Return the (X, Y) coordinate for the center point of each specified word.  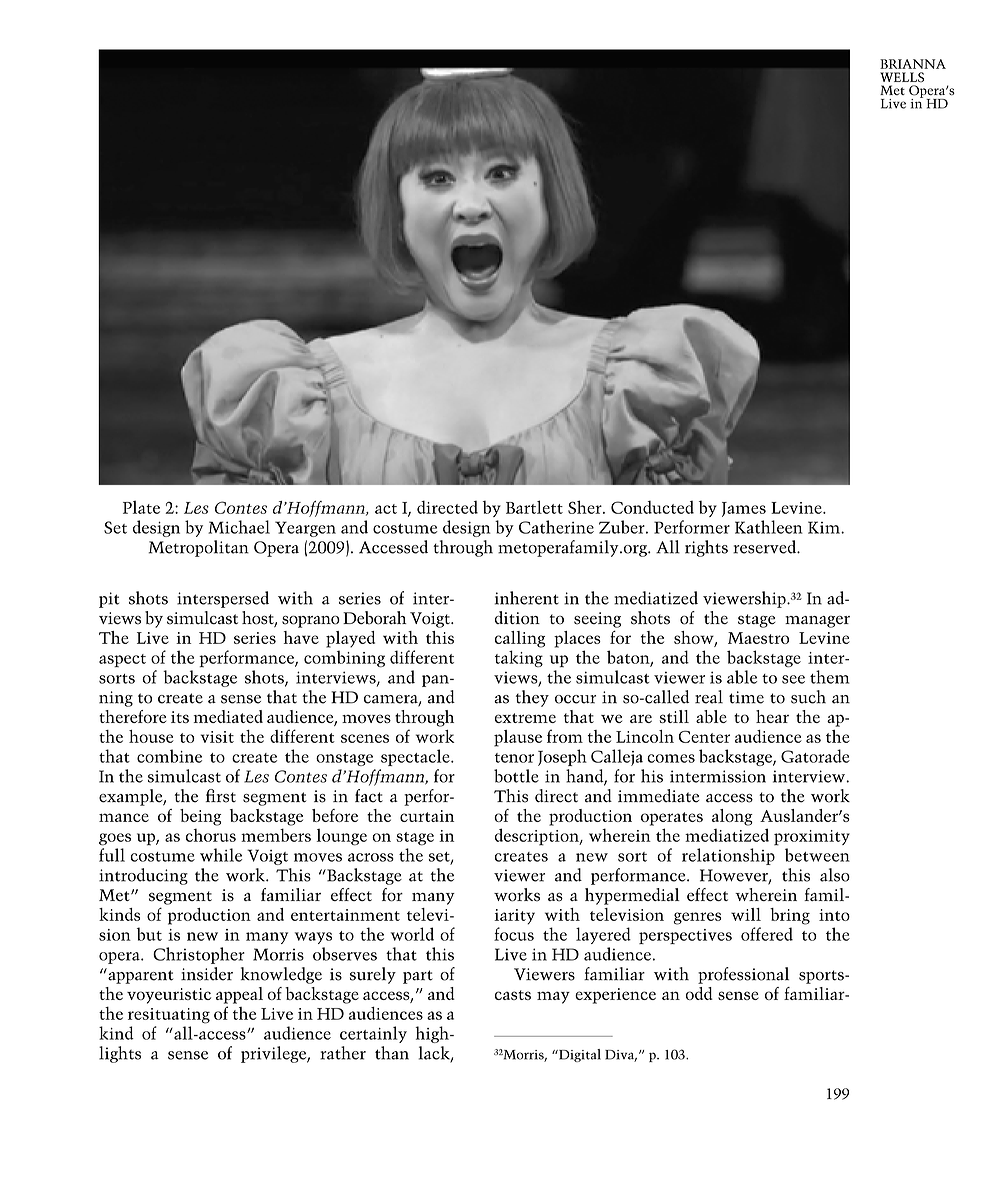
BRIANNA (913, 64)
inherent (527, 598)
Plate (141, 507)
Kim (825, 527)
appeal (239, 995)
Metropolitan (198, 548)
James (744, 509)
